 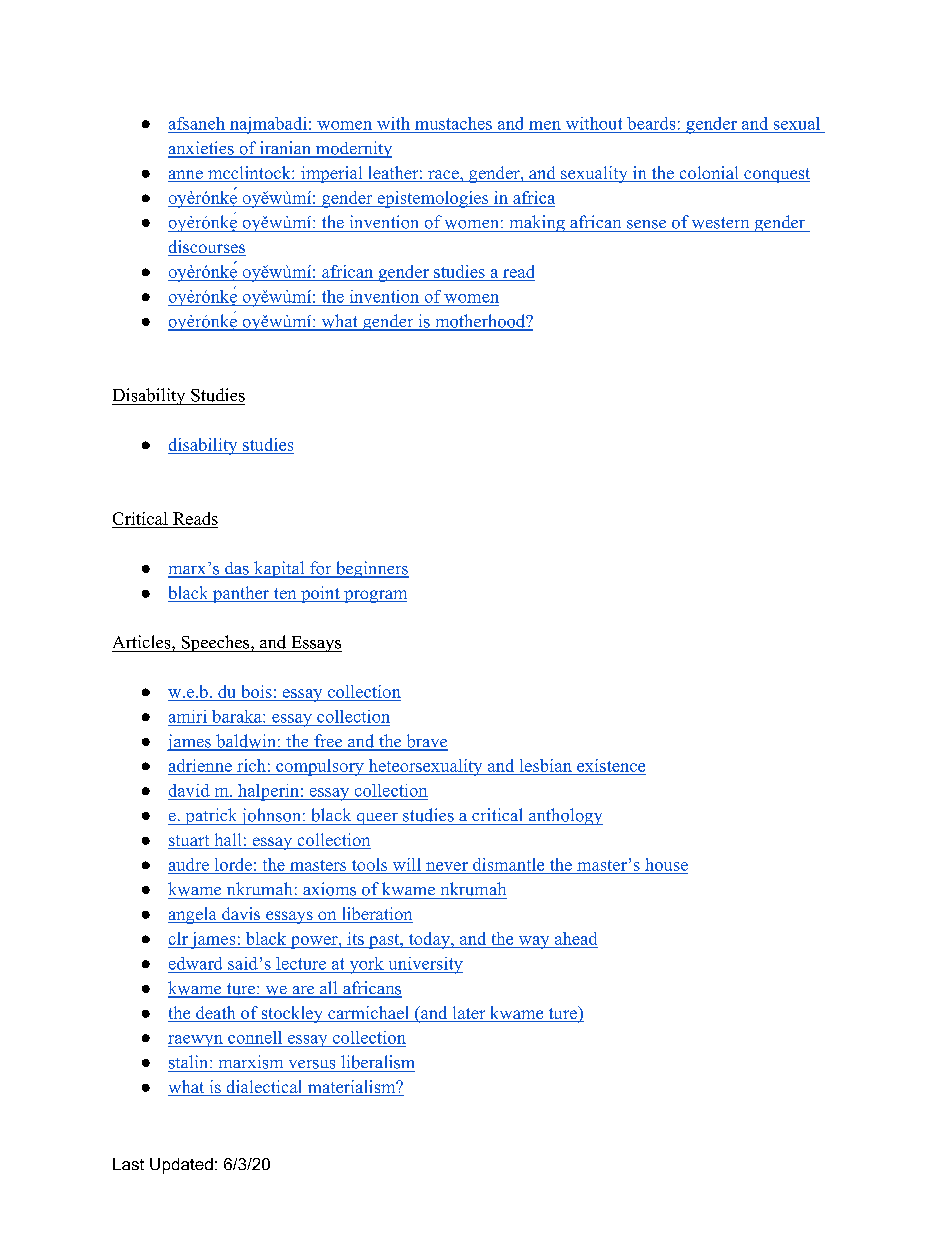 What do you see at coordinates (426, 742) in the page?
I see `brave` at bounding box center [426, 742].
